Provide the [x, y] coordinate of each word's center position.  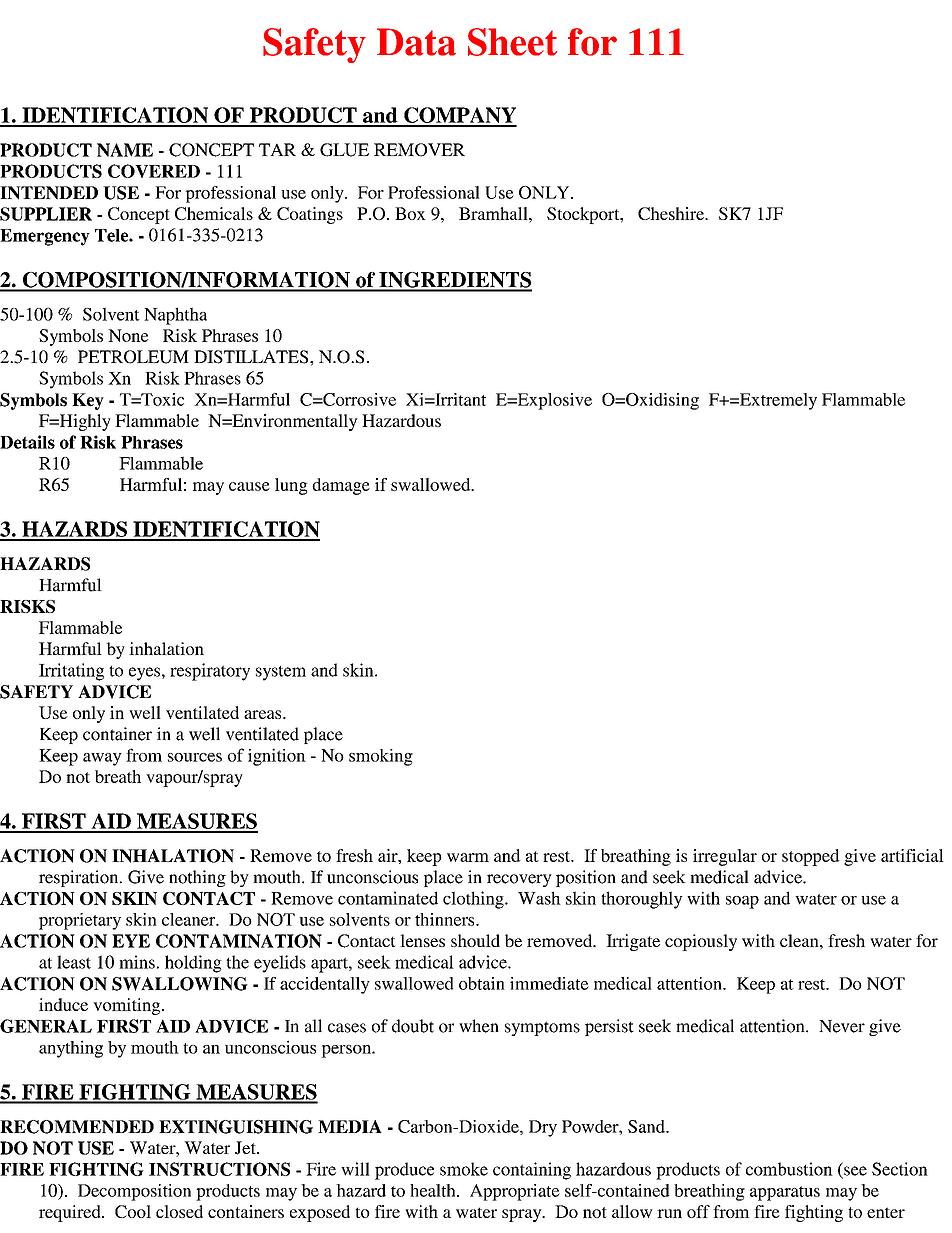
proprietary [80, 921]
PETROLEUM [133, 357]
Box [410, 213]
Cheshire [672, 213]
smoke [464, 1169]
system [281, 673]
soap [742, 902]
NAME [125, 150]
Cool [133, 1211]
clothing [474, 900]
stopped [811, 857]
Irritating [71, 672]
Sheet [512, 42]
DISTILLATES [252, 357]
